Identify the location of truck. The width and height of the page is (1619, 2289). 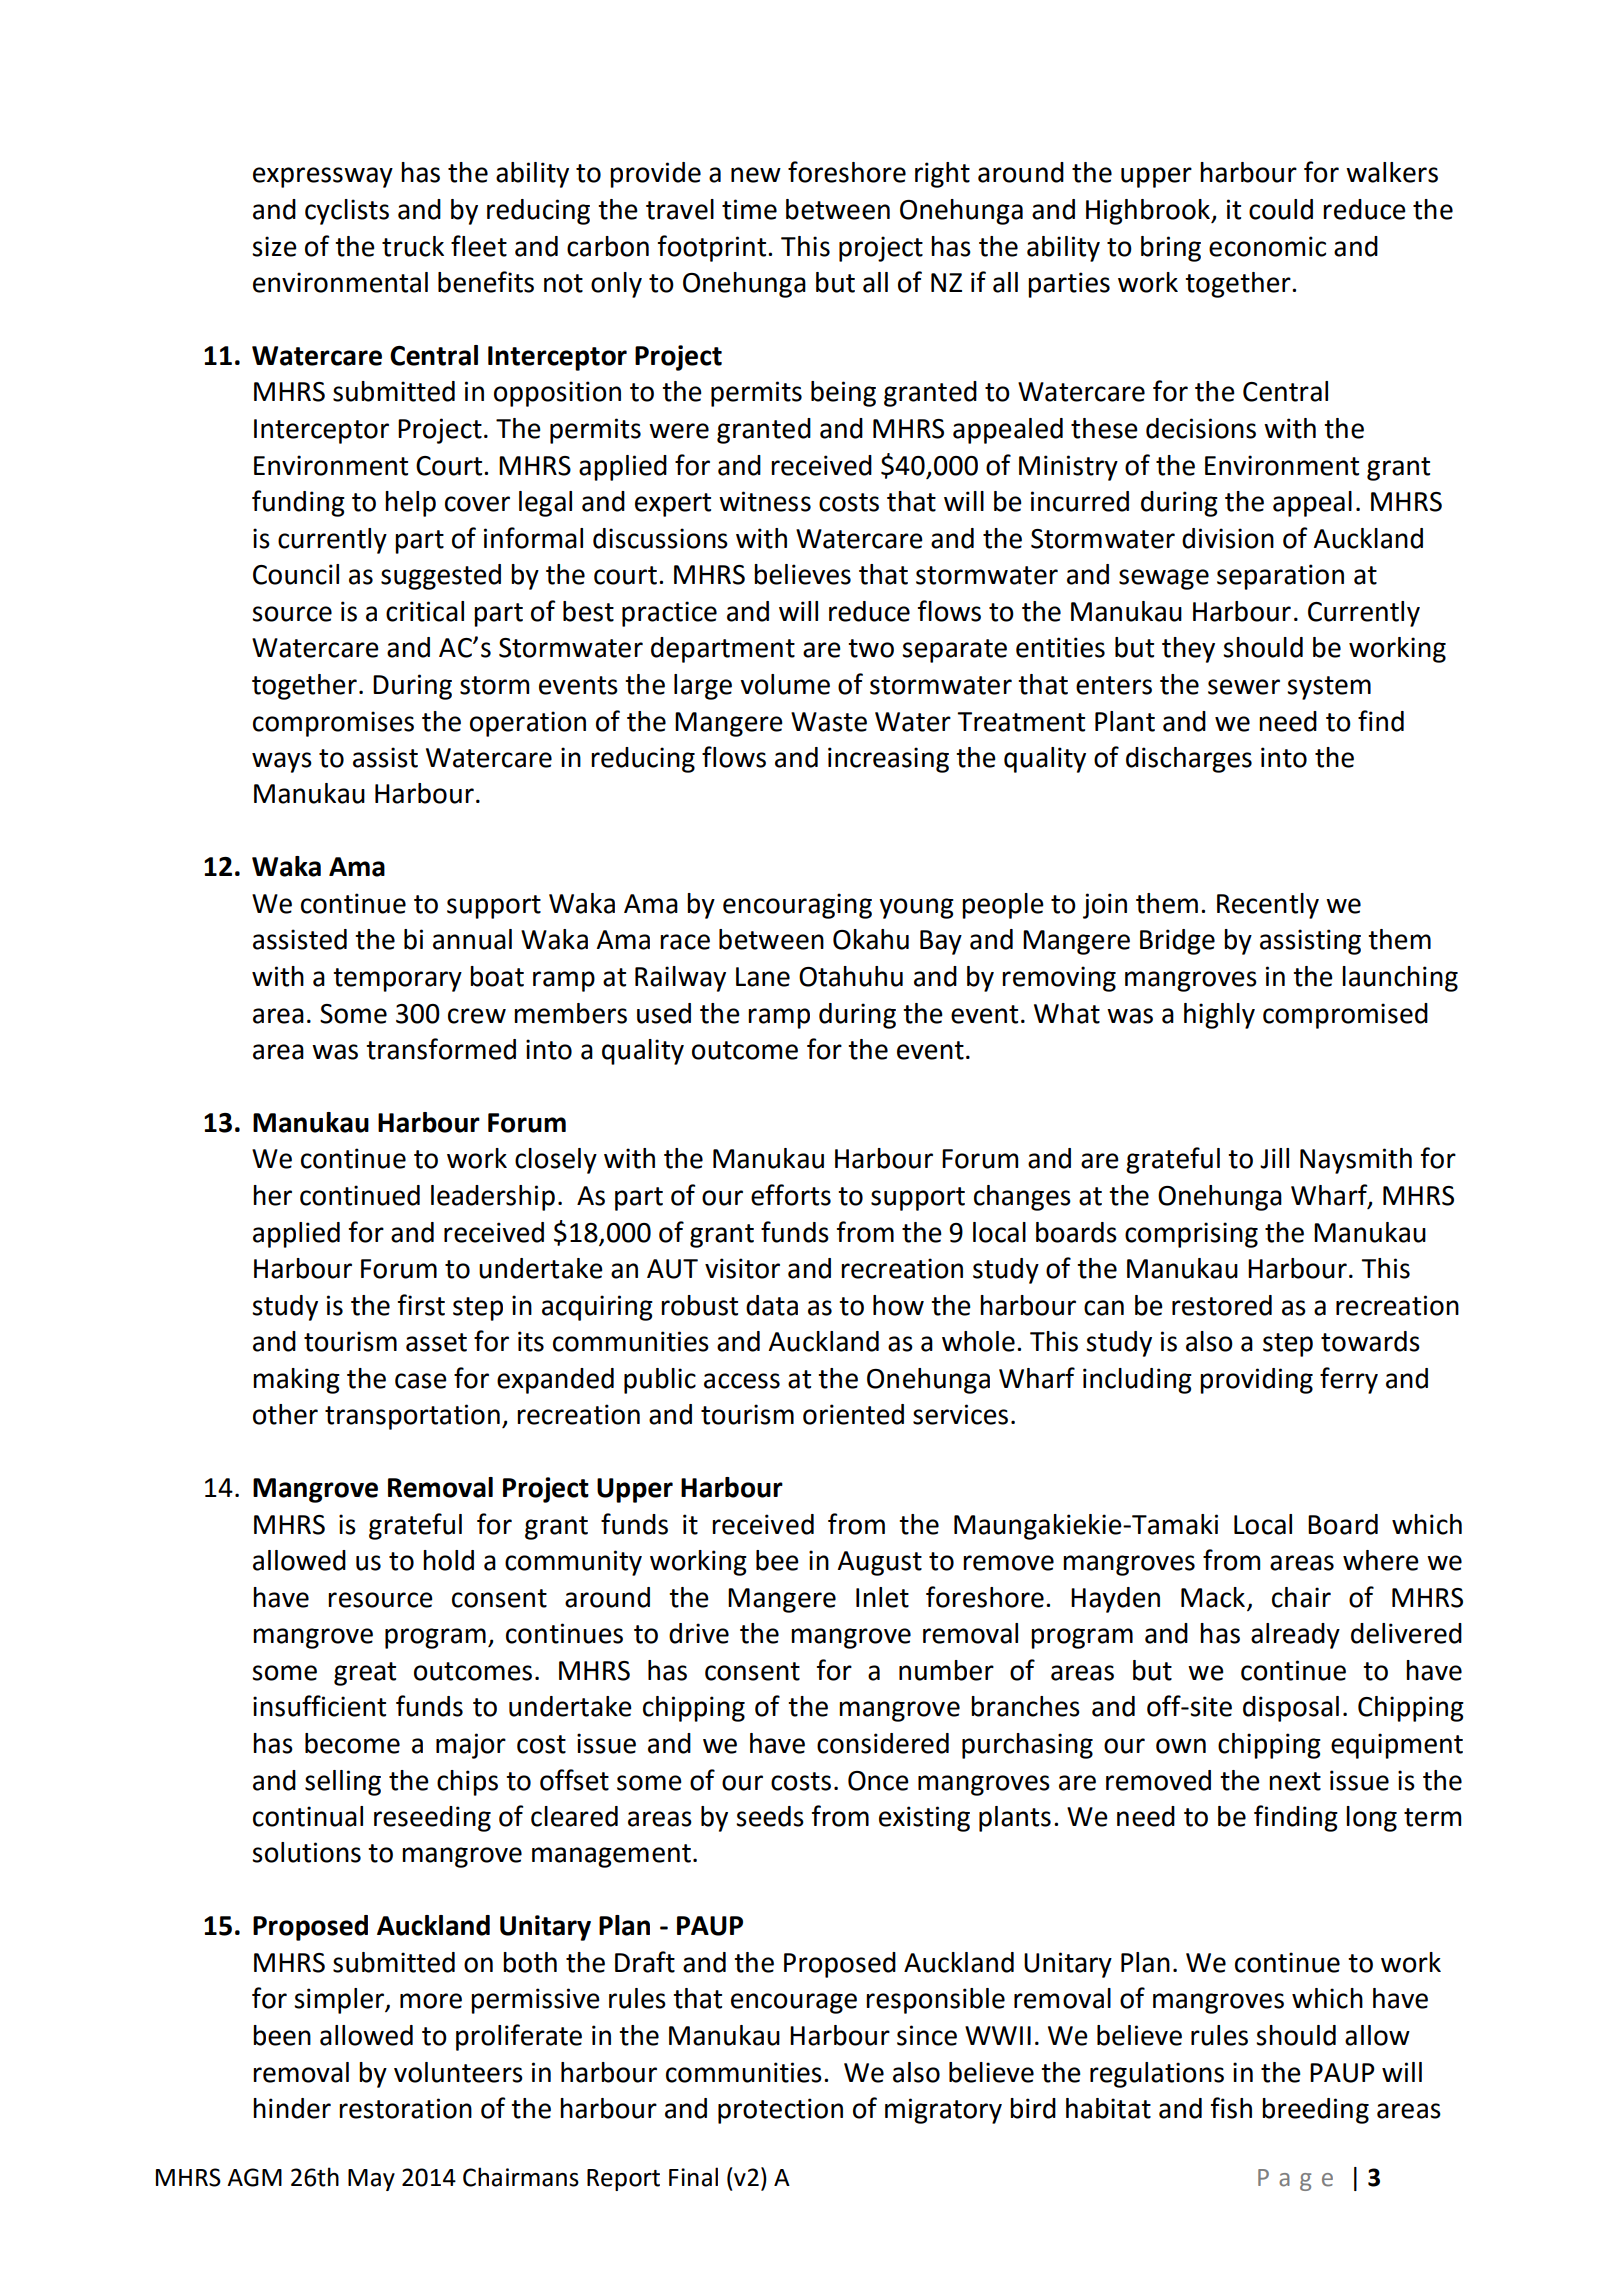
(413, 246).
